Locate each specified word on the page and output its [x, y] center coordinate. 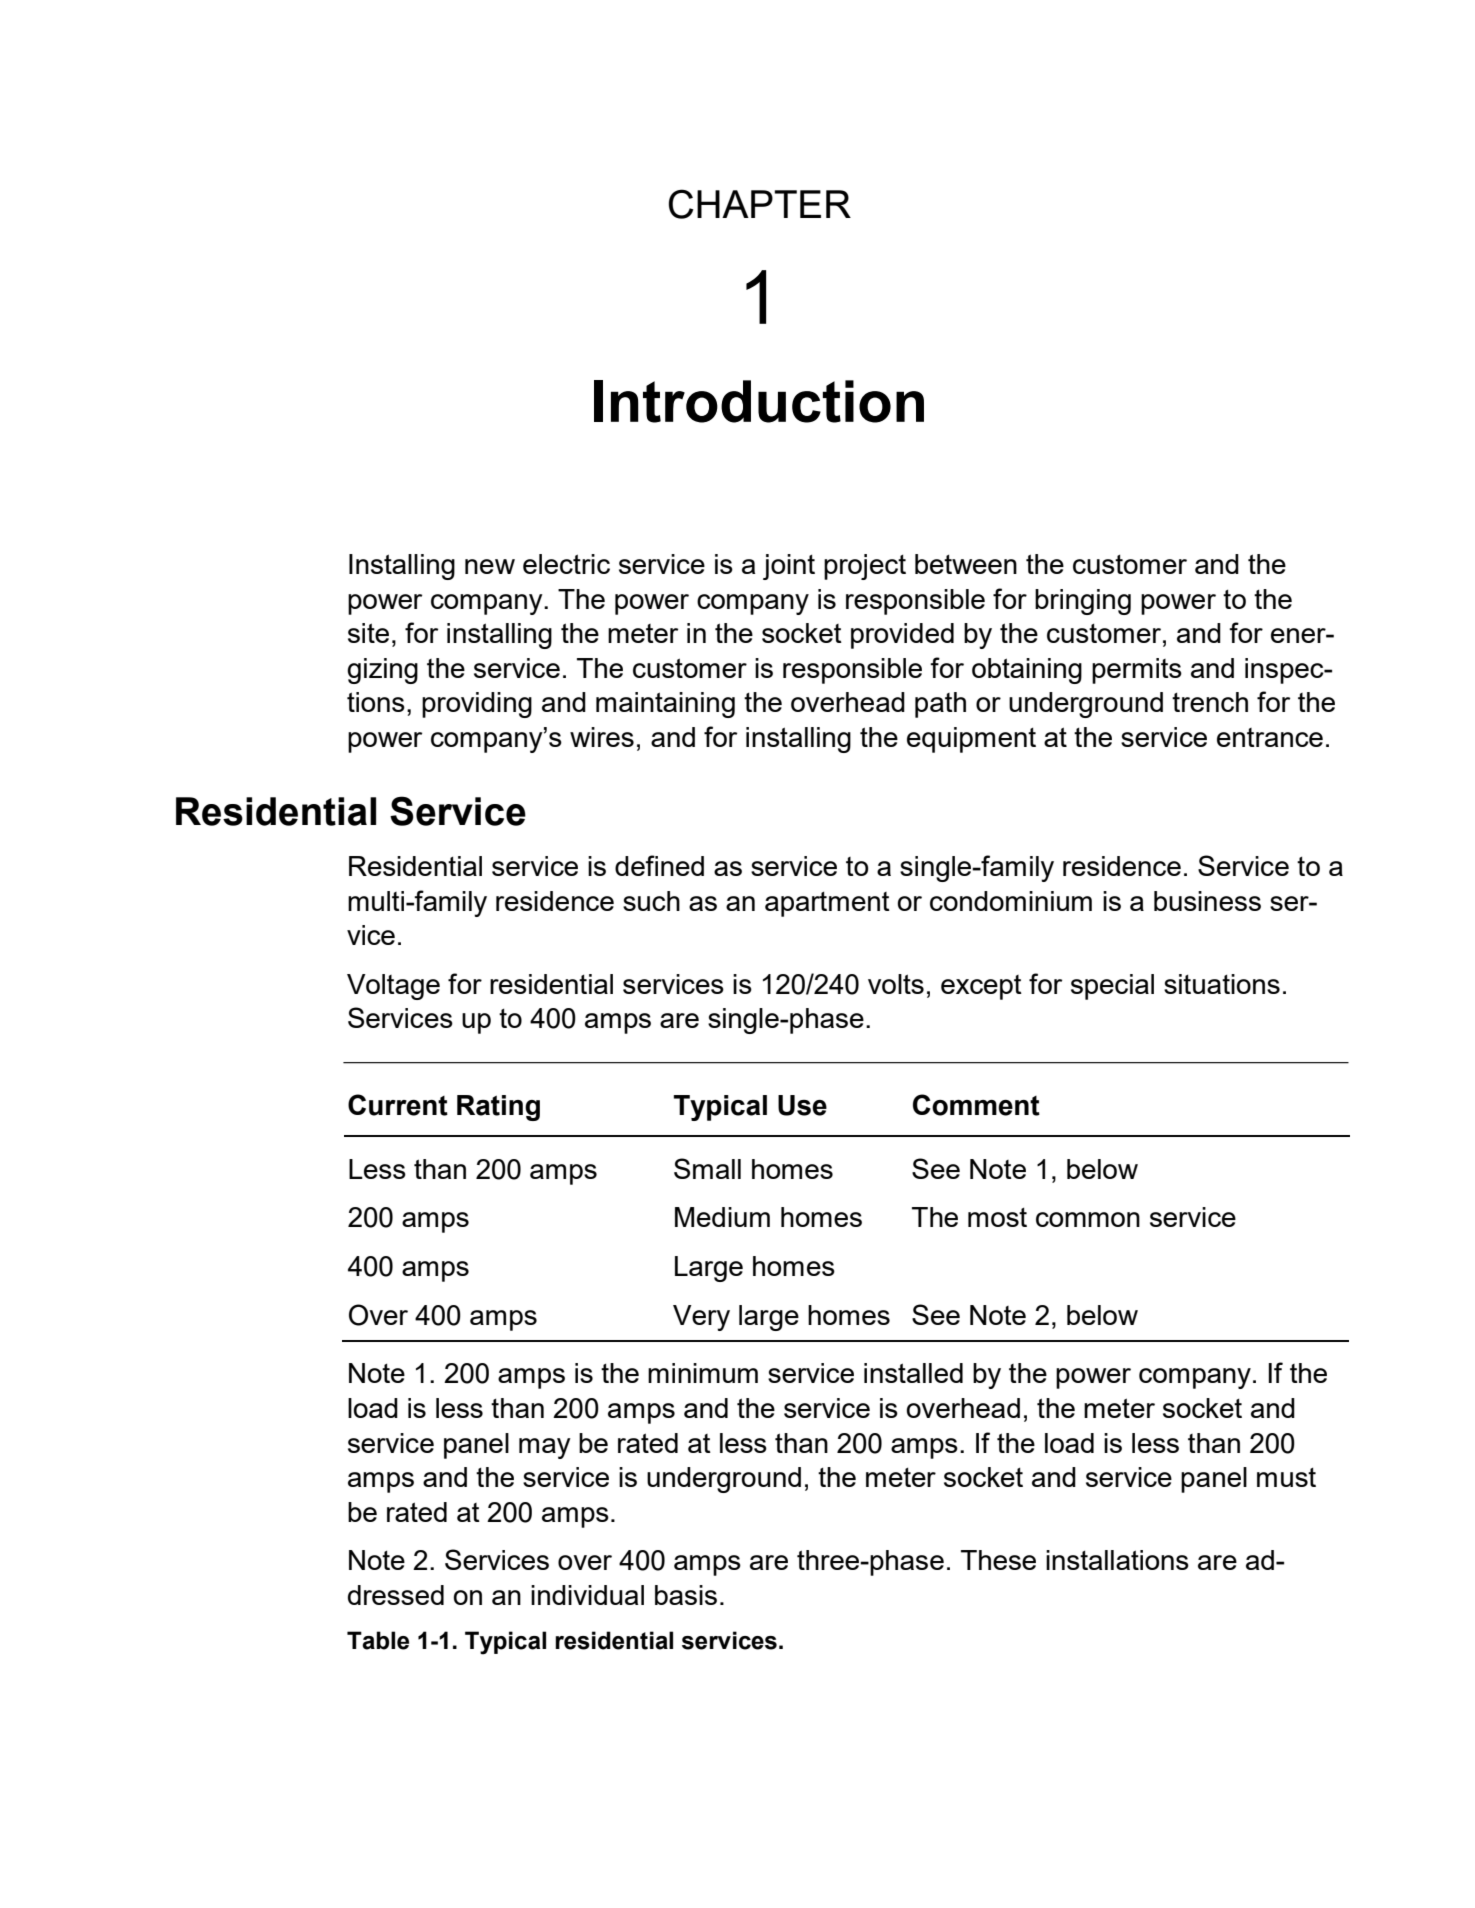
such [651, 901]
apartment [827, 904]
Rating [498, 1108]
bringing [1083, 602]
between [966, 564]
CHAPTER [760, 204]
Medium [722, 1217]
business [1207, 901]
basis [686, 1595]
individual [587, 1595]
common [1088, 1219]
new [490, 566]
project [865, 567]
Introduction [759, 401]
